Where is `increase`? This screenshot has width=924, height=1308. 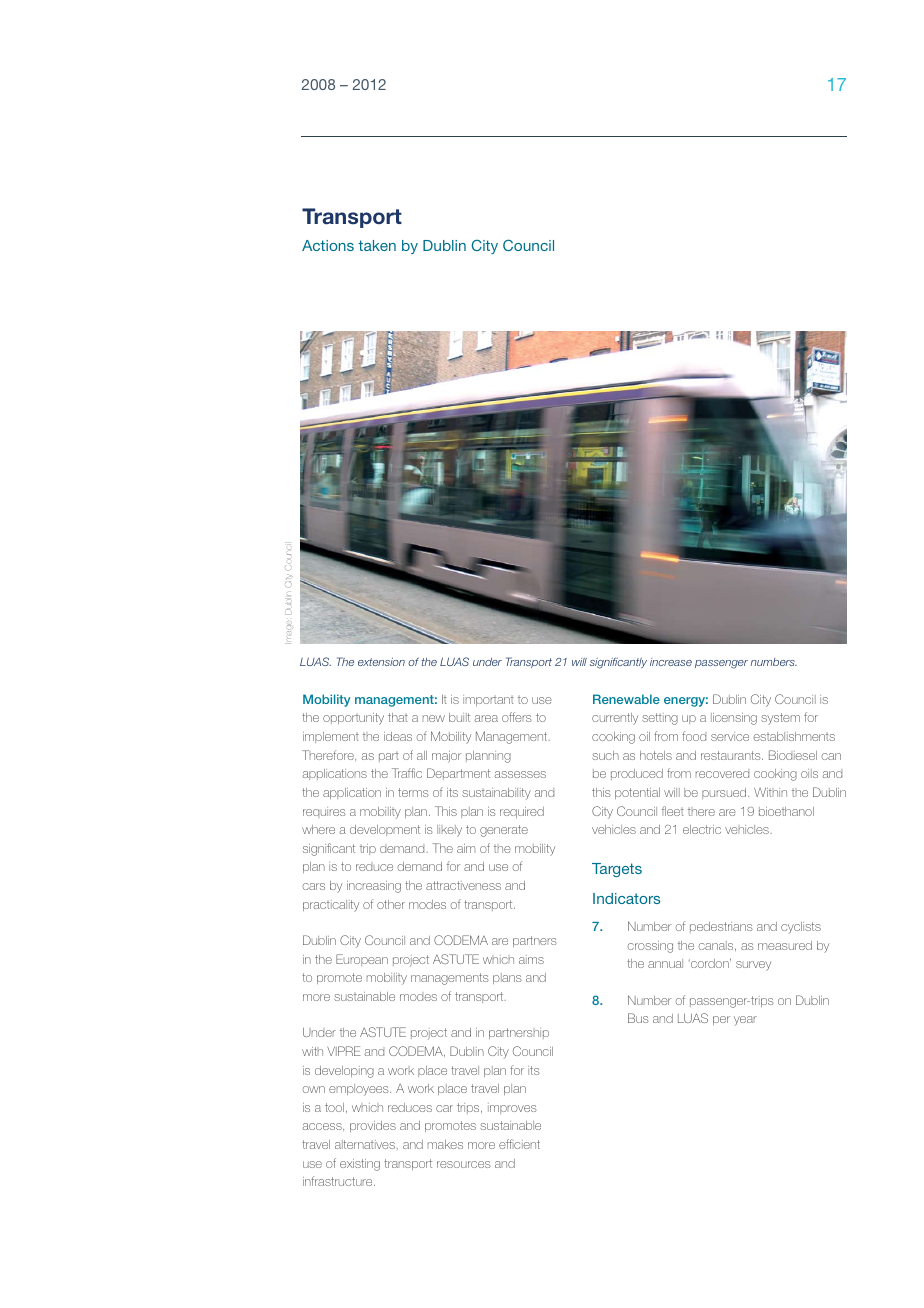 increase is located at coordinates (671, 662).
